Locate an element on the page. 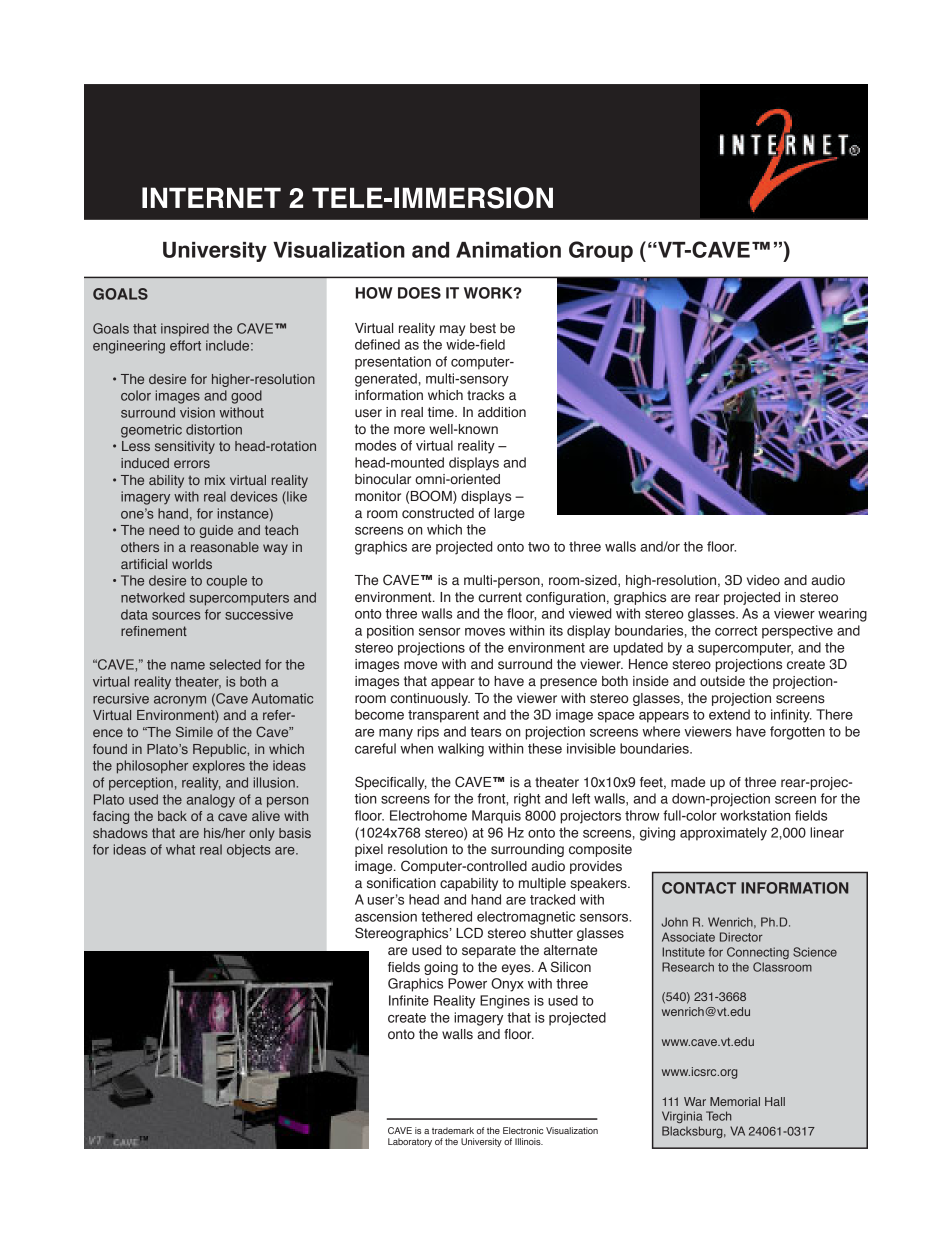 The image size is (952, 1233). Laboratory is located at coordinates (410, 1142).
